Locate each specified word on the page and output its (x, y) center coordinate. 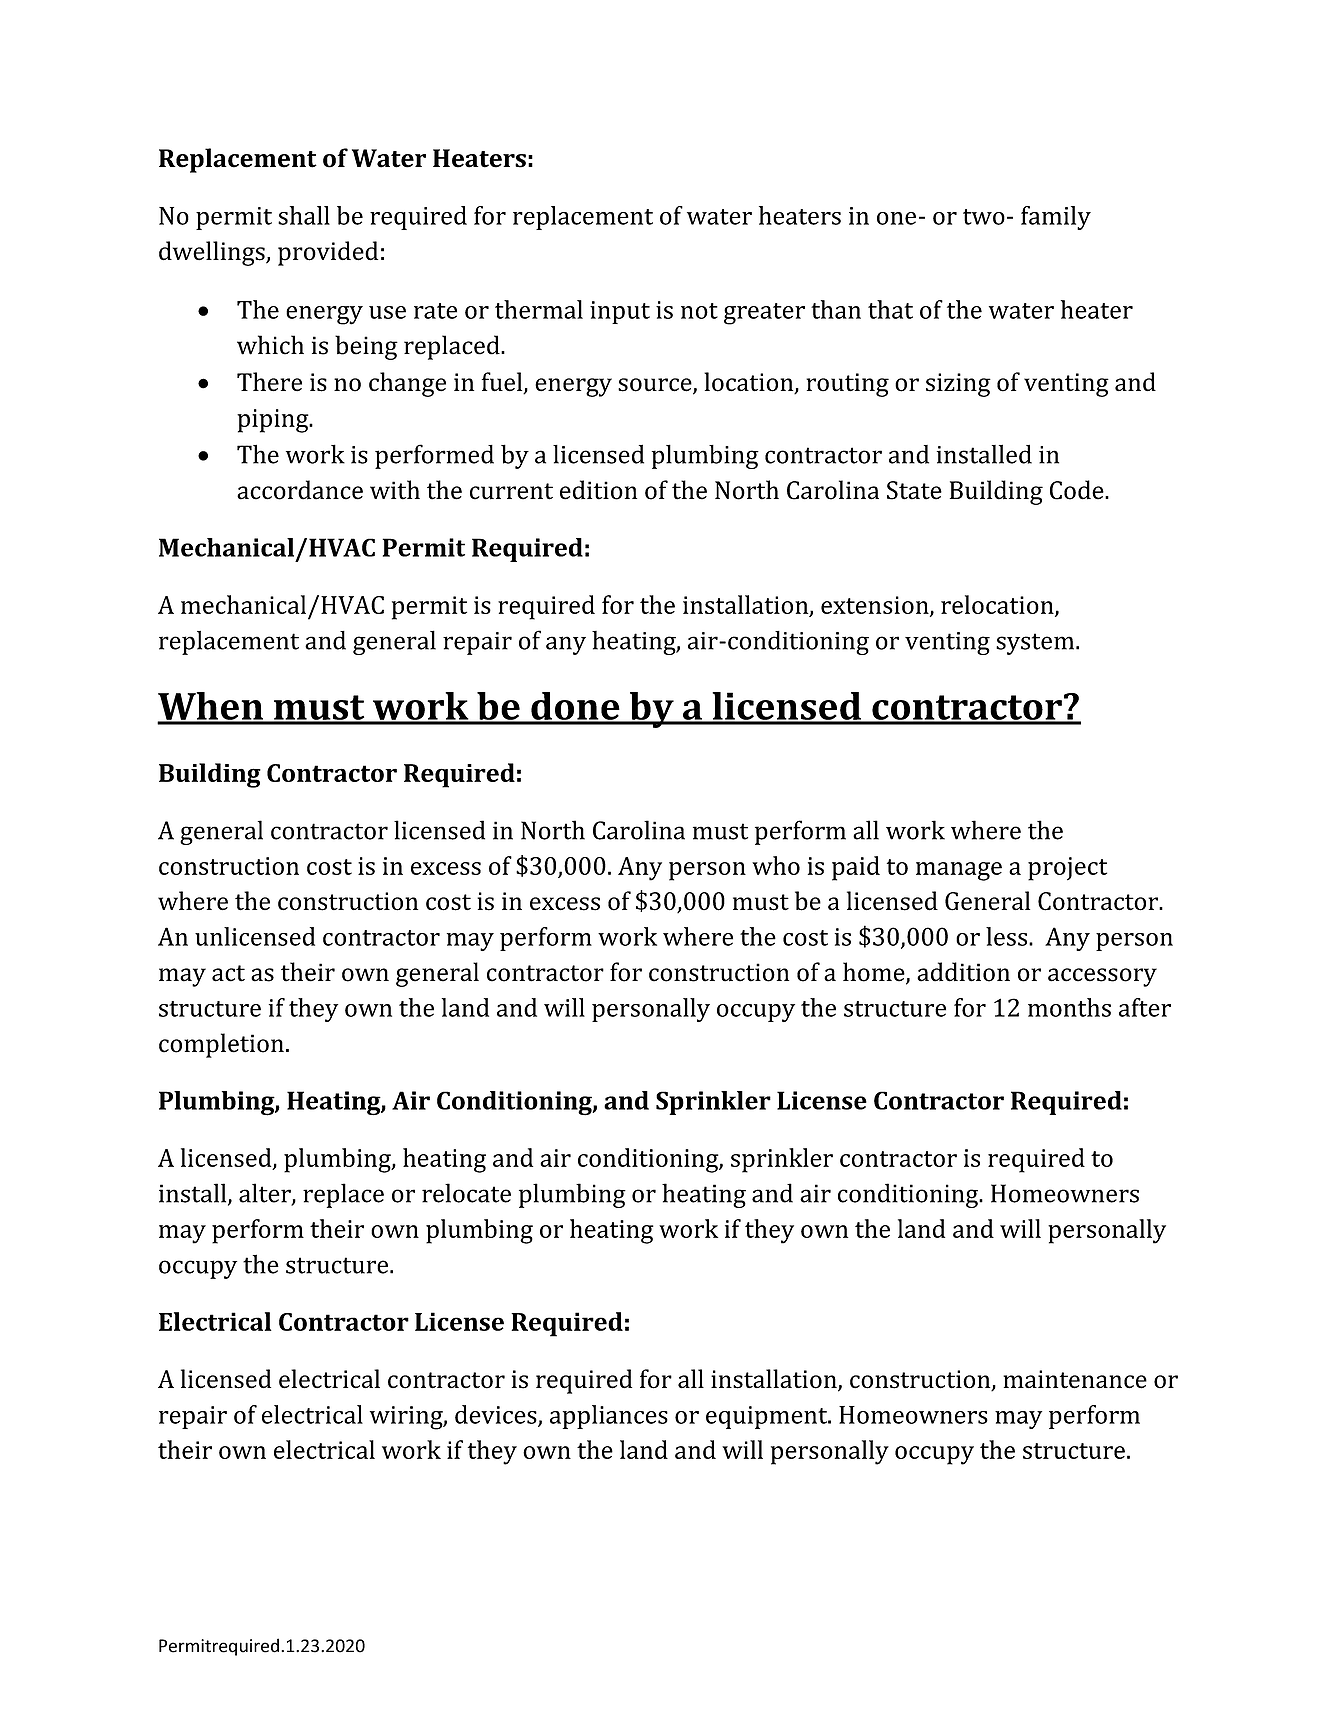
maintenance (1075, 1379)
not (699, 311)
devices (497, 1415)
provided (328, 253)
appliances (609, 1417)
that (890, 309)
